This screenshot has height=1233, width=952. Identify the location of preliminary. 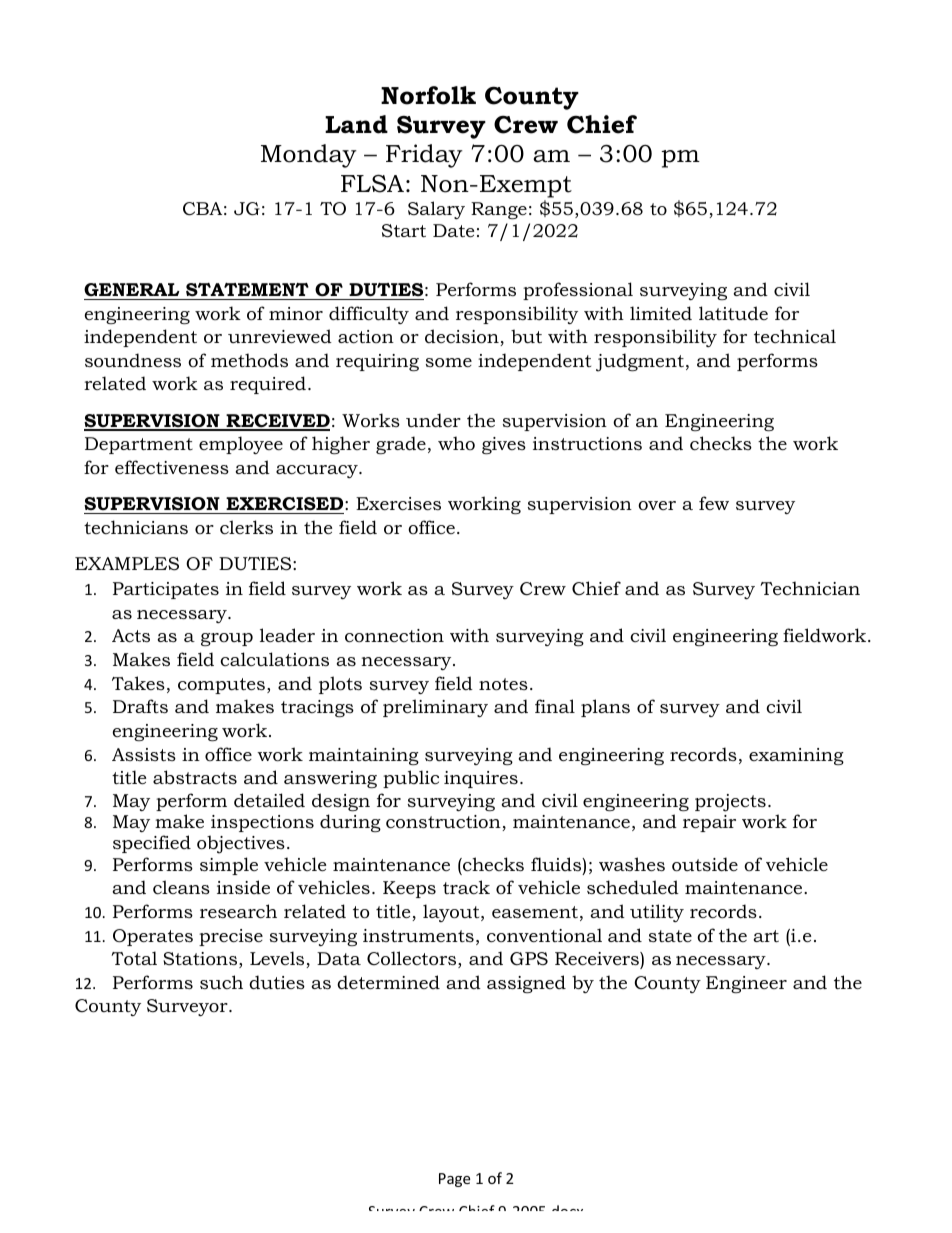
(435, 708).
